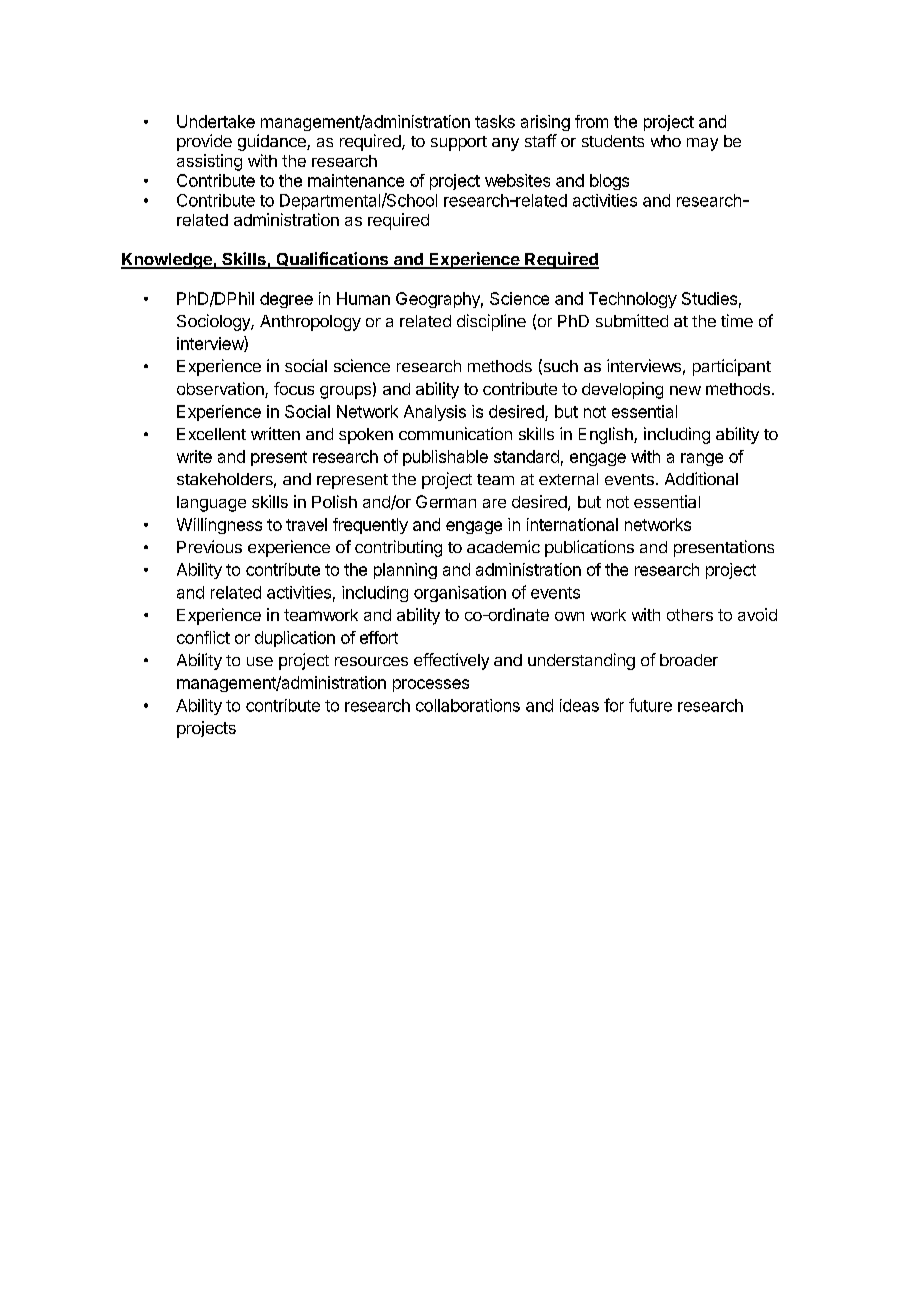 Image resolution: width=924 pixels, height=1308 pixels. What do you see at coordinates (211, 434) in the document?
I see `Excellent` at bounding box center [211, 434].
